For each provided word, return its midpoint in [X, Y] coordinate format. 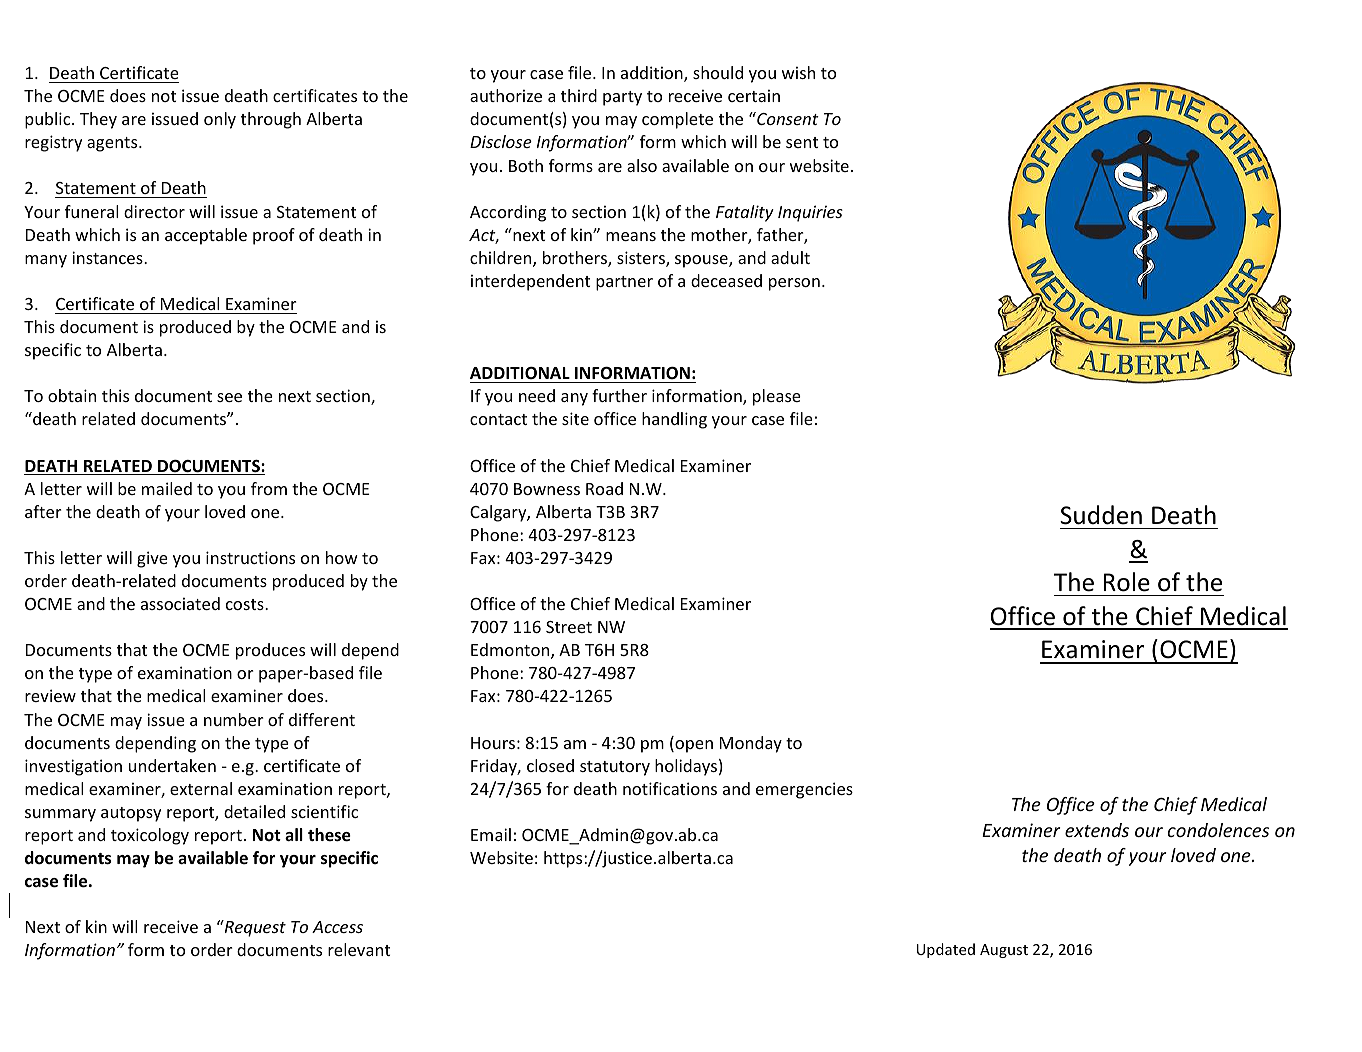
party [622, 98]
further [619, 395]
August [1004, 951]
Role [1126, 582]
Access [337, 927]
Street [569, 627]
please [777, 397]
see [229, 397]
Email [491, 834]
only [220, 120]
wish [798, 72]
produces [270, 651]
